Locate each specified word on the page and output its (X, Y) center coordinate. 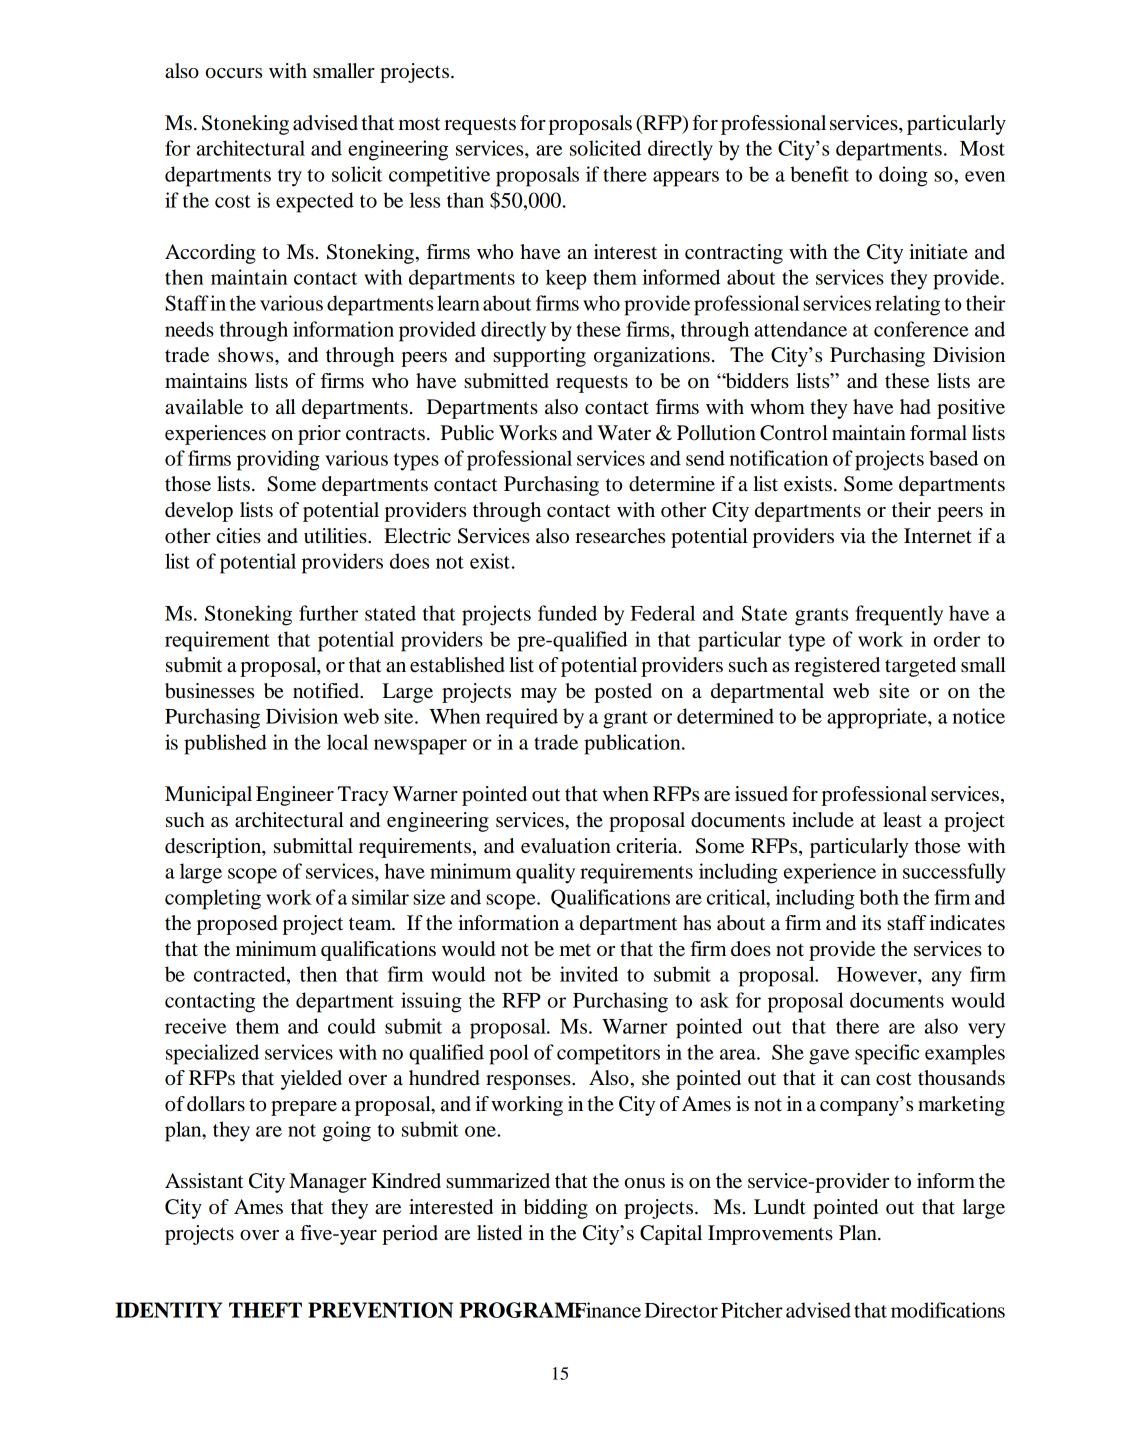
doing (903, 176)
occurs (234, 73)
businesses (209, 691)
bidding (556, 1209)
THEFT (265, 1310)
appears (686, 179)
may (539, 695)
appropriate (878, 718)
